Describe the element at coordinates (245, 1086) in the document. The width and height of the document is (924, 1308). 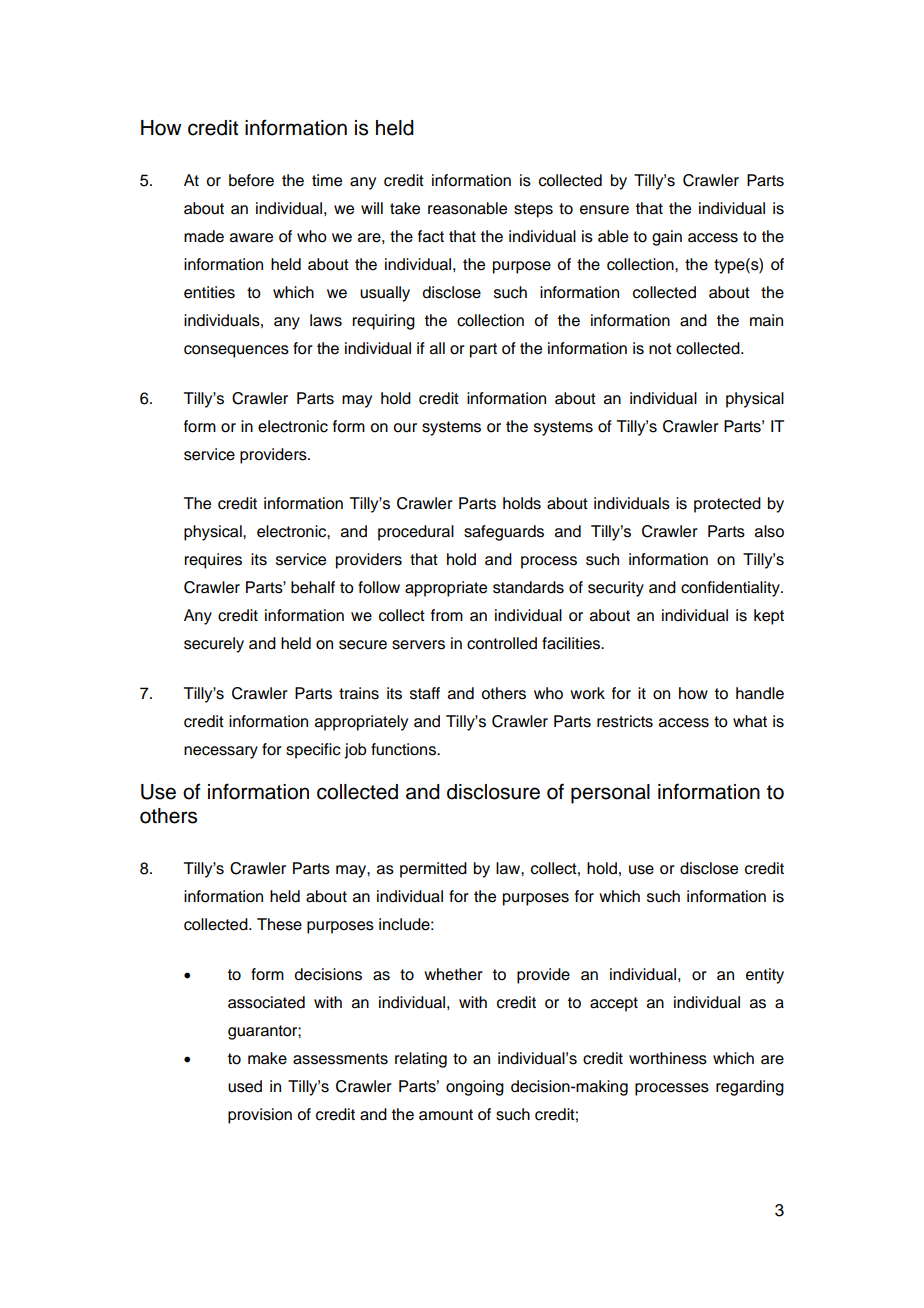
I see `used` at that location.
